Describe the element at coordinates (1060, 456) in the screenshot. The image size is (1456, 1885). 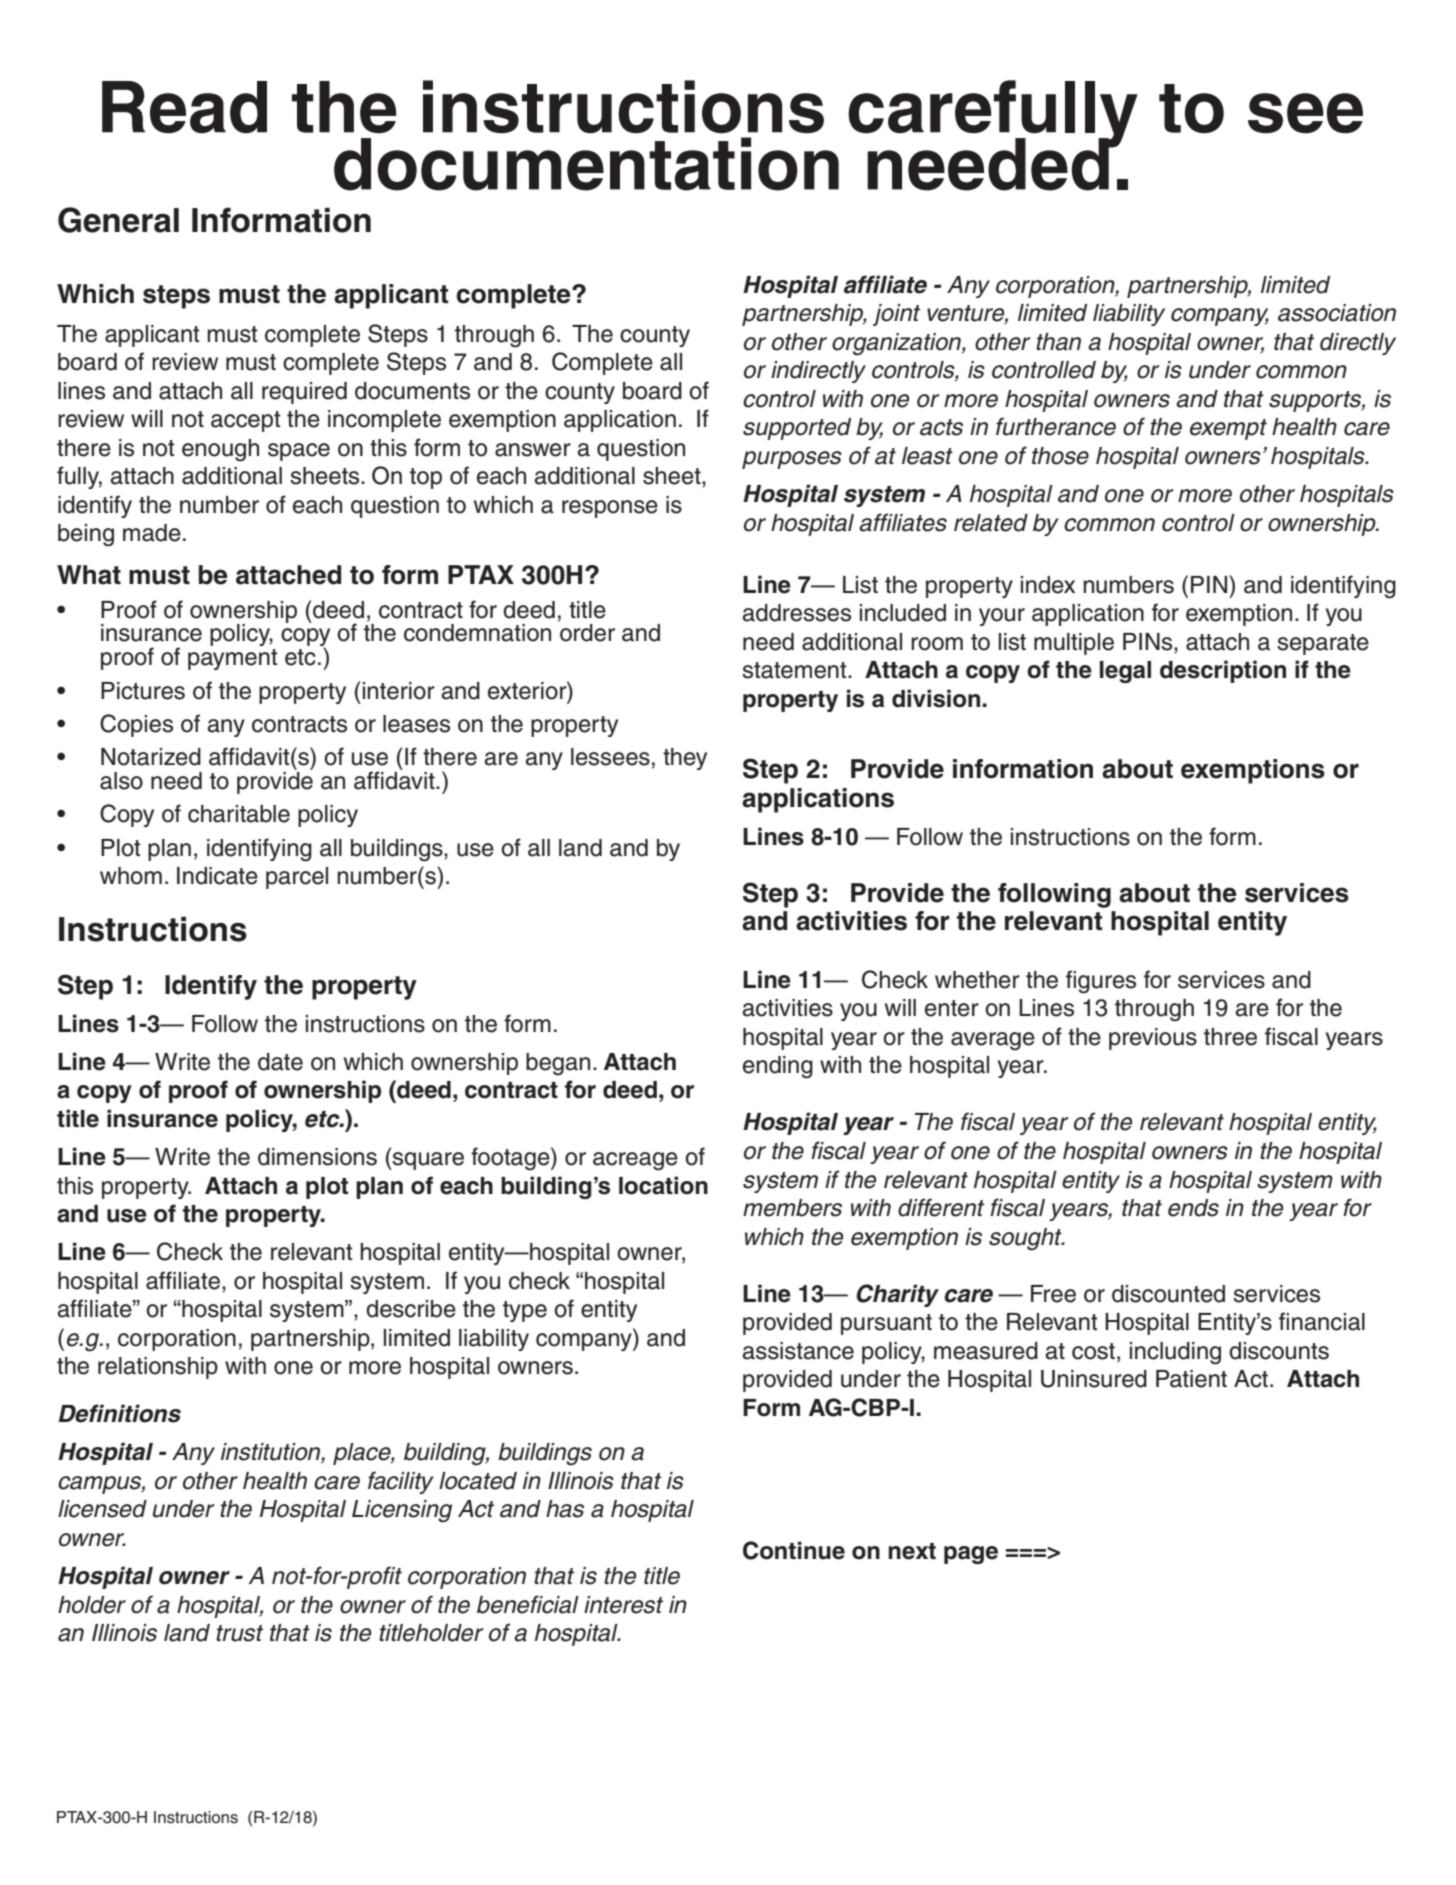
I see `those` at that location.
